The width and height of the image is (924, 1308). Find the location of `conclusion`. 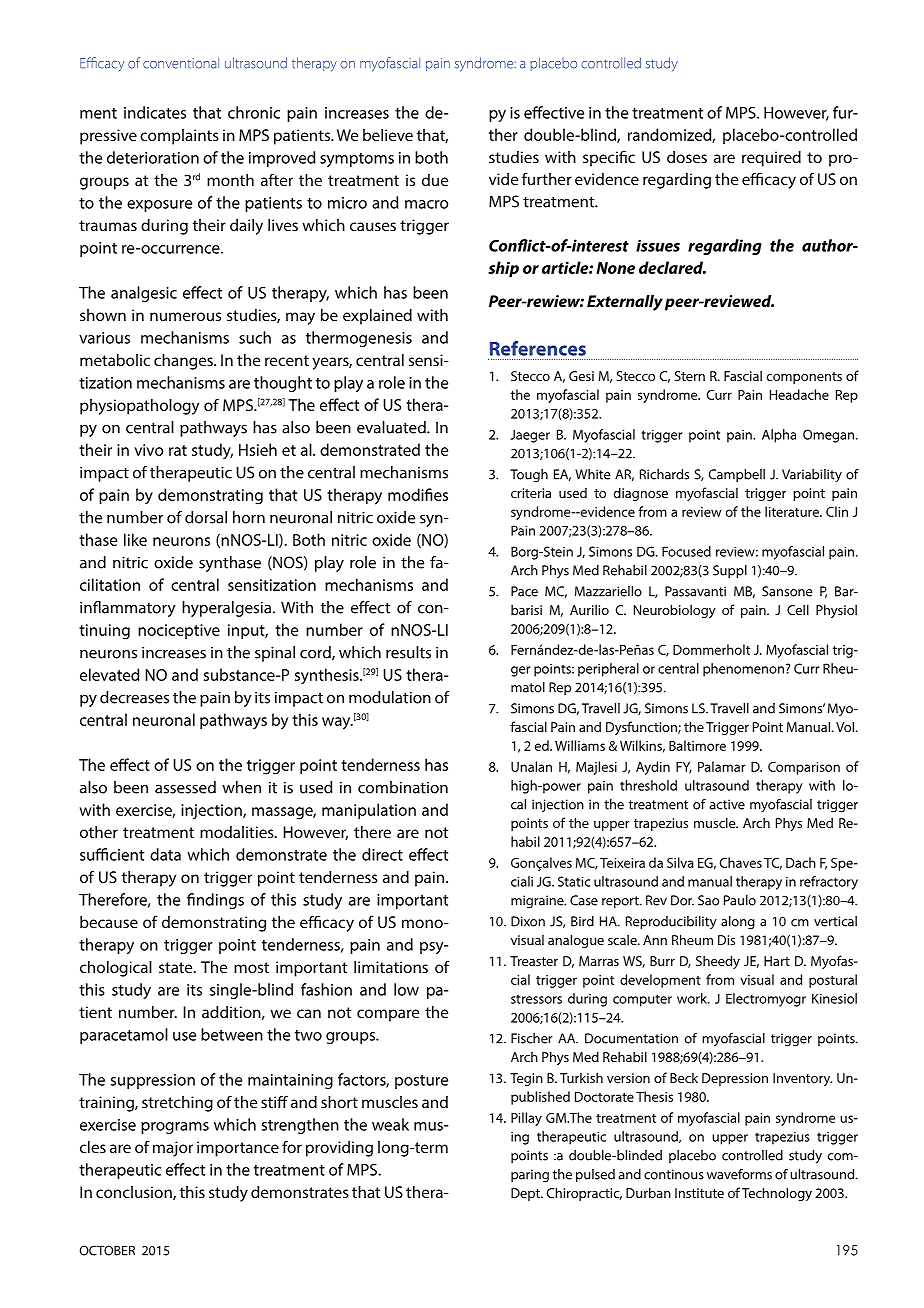

conclusion is located at coordinates (135, 1193).
